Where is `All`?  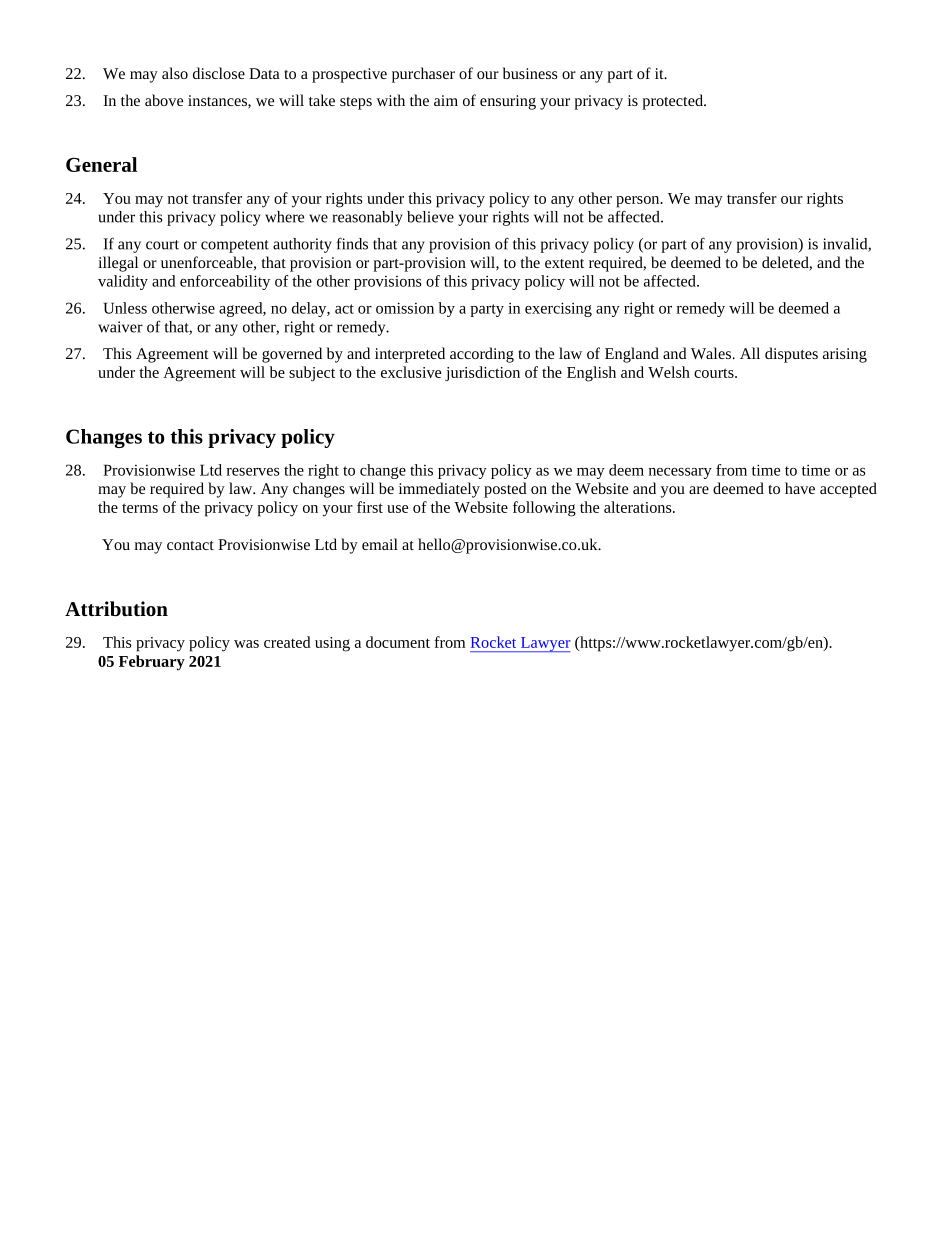
All is located at coordinates (750, 353).
